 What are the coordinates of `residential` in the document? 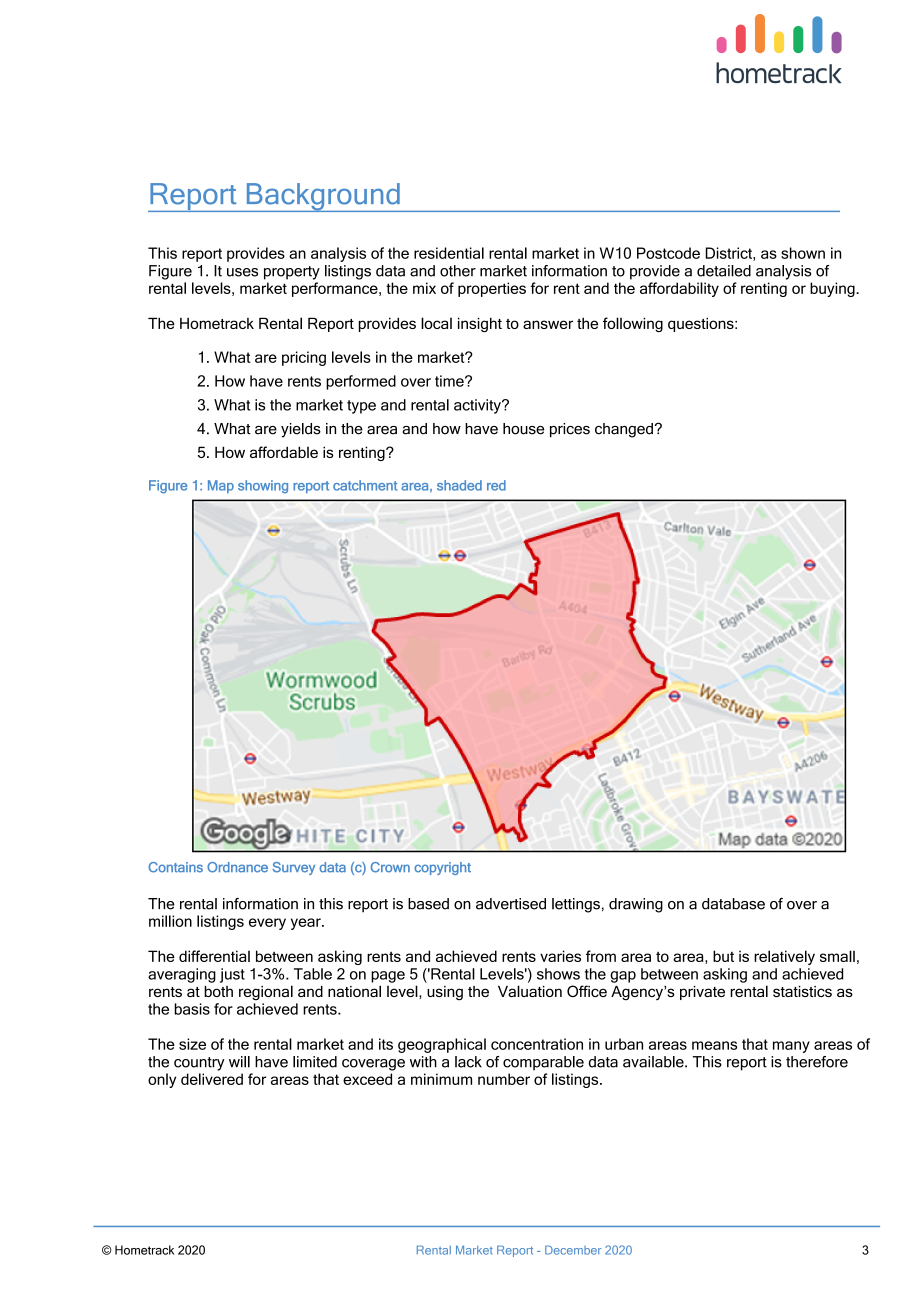 It's located at (449, 253).
